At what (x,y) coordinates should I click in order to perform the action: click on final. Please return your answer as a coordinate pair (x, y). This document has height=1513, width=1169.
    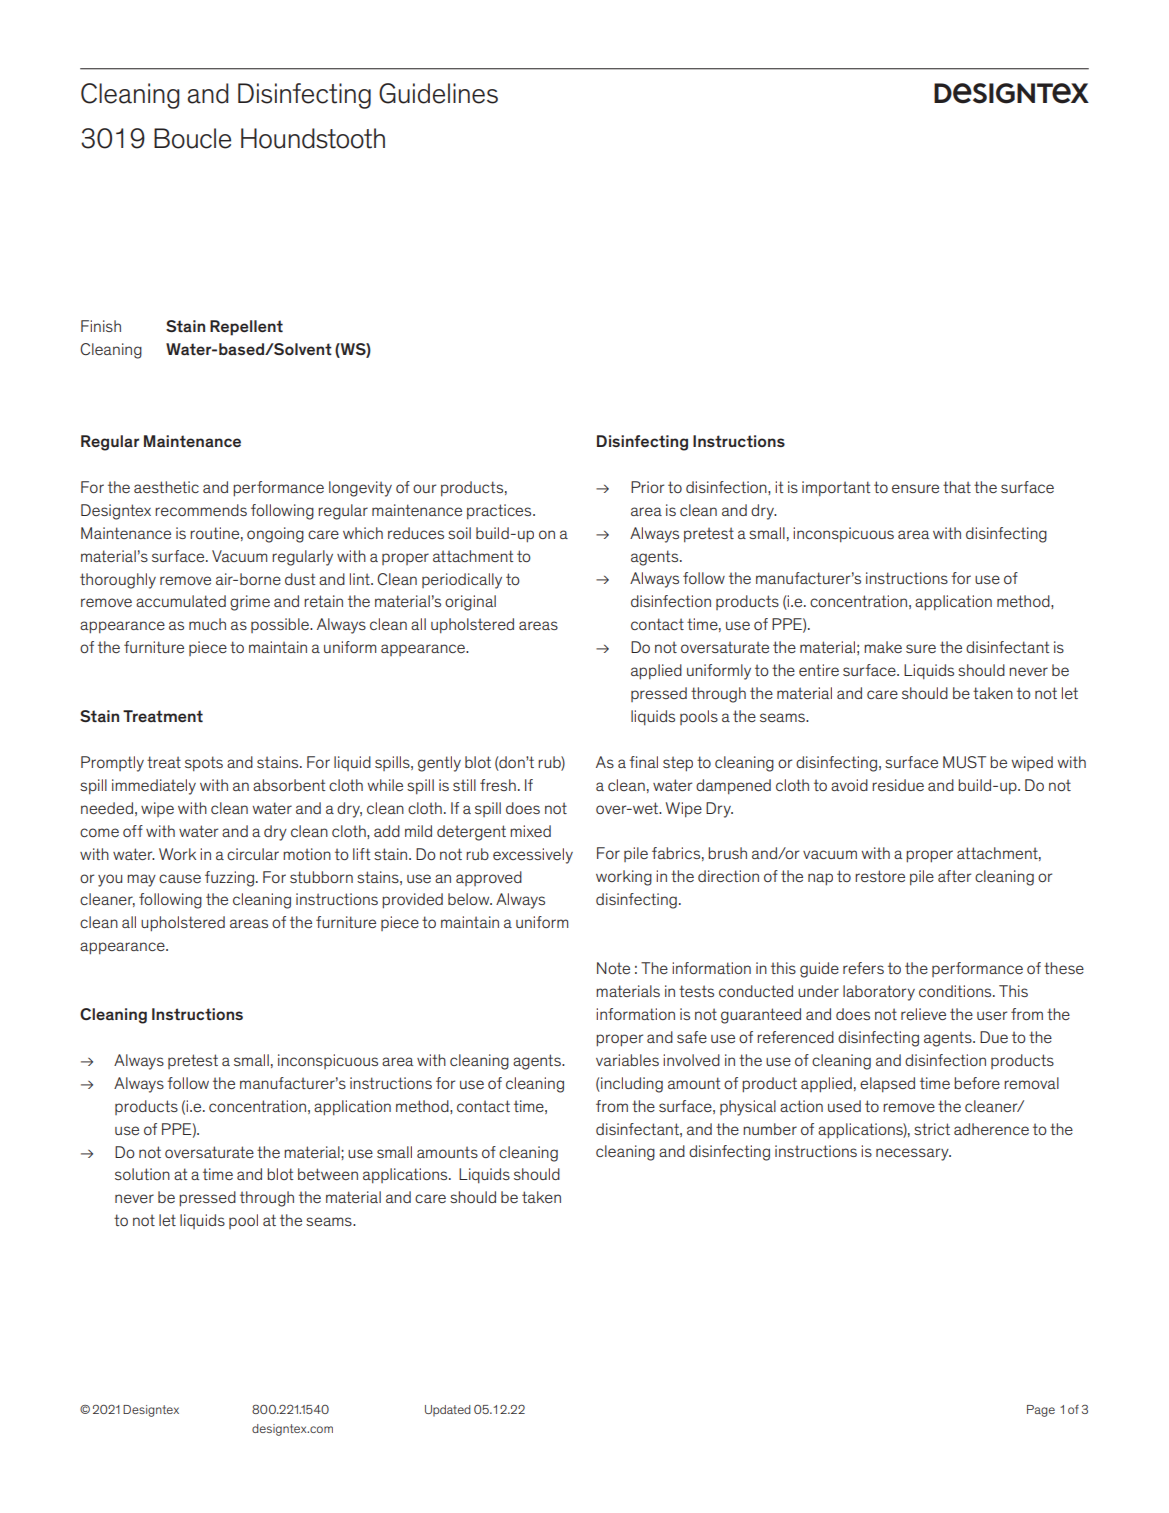
    Looking at the image, I should click on (643, 762).
